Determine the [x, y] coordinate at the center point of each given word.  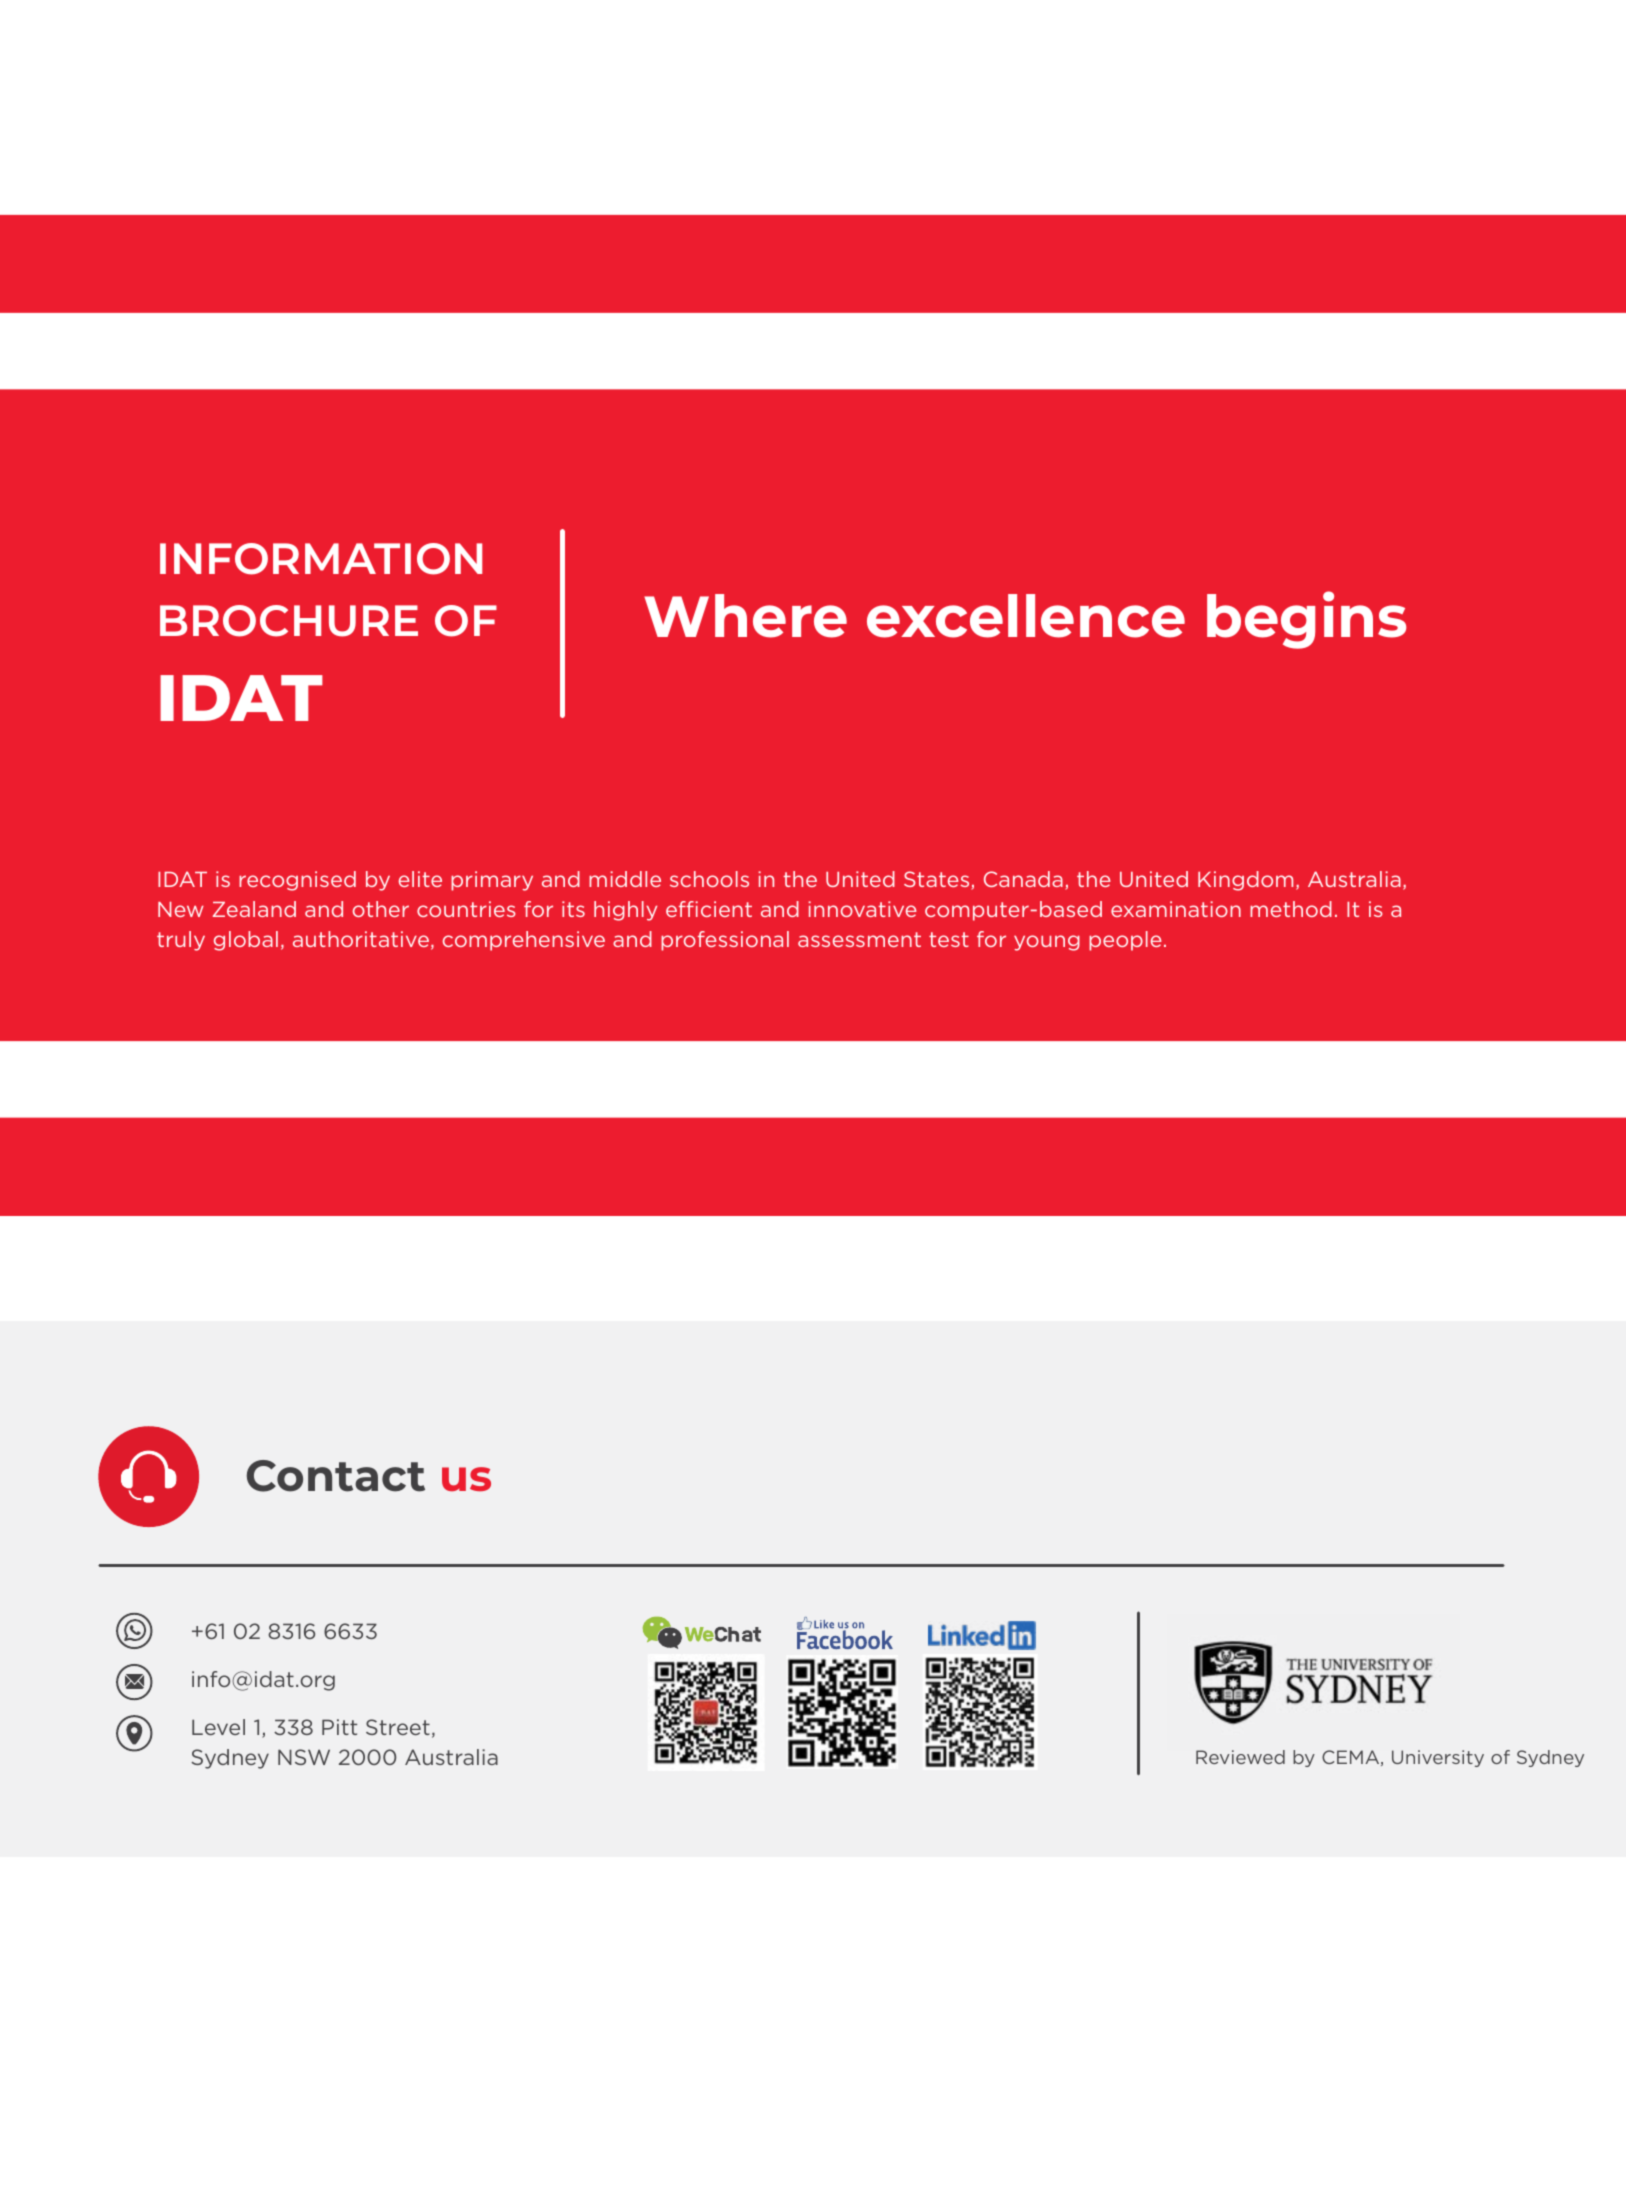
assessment [859, 939]
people [1125, 941]
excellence [1026, 616]
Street [398, 1727]
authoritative [361, 939]
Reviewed [1240, 1757]
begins [1307, 620]
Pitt [339, 1727]
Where [745, 616]
